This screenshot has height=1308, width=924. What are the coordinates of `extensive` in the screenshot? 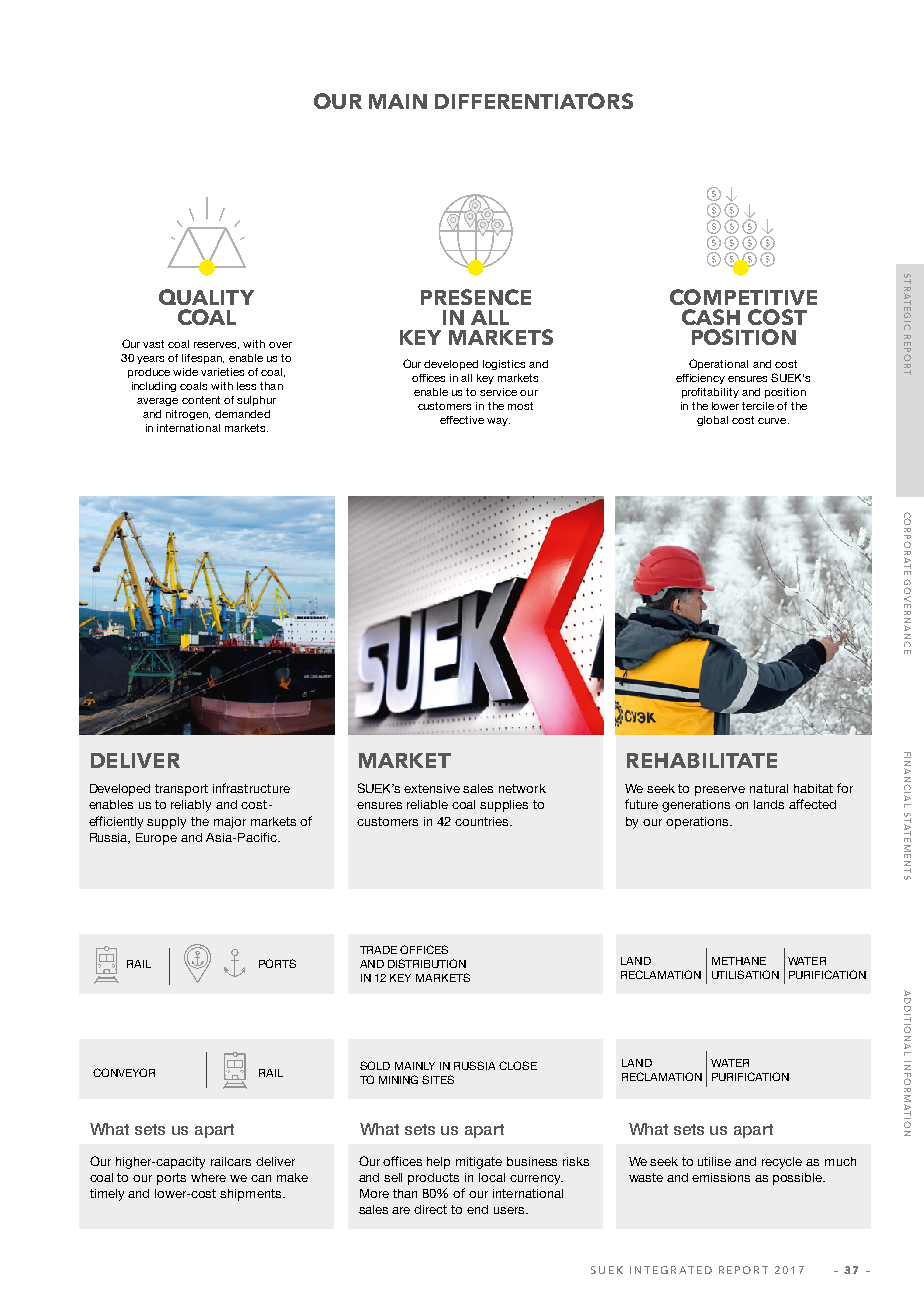 It's located at (432, 788).
